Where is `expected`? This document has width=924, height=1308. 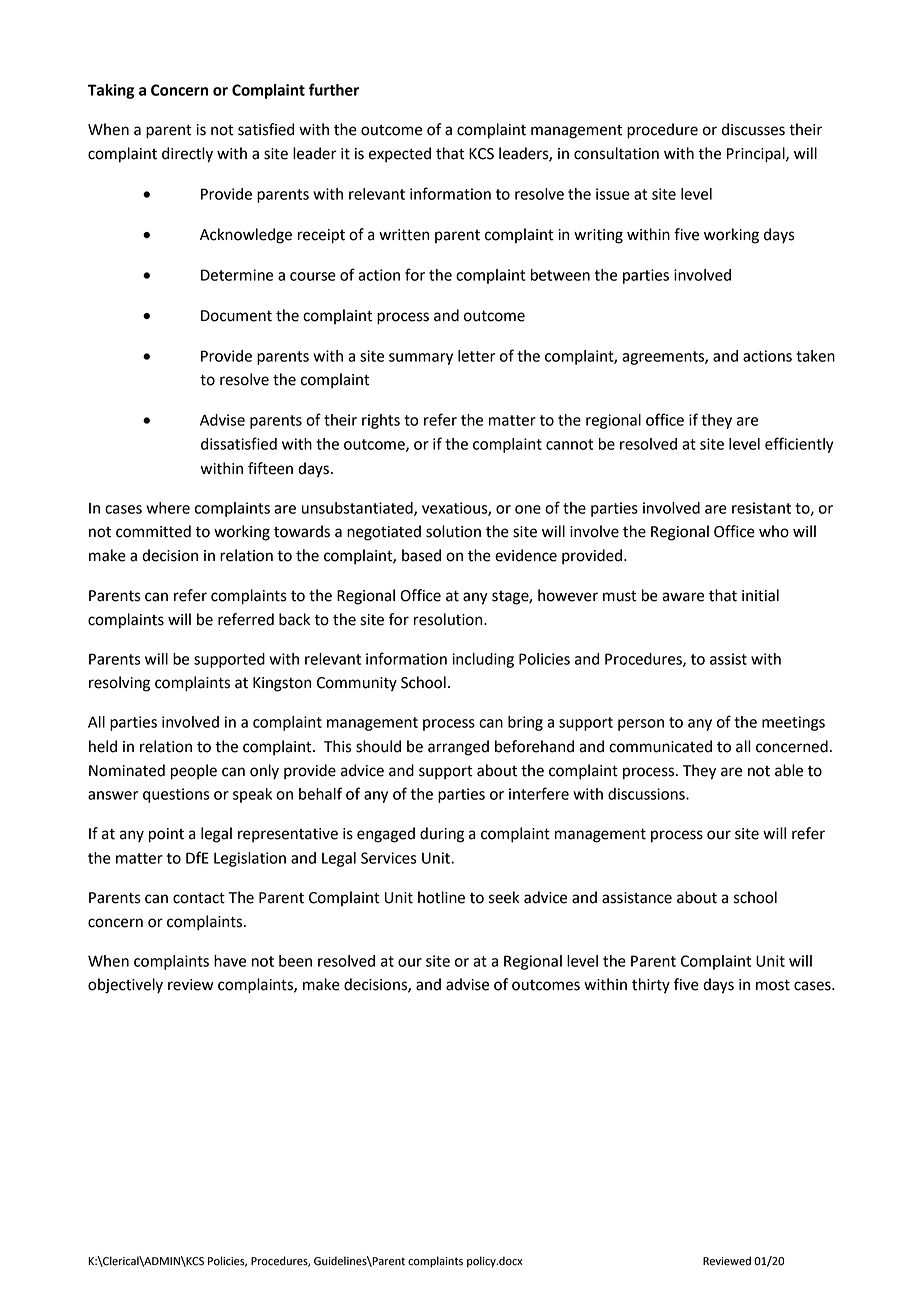
expected is located at coordinates (400, 155).
